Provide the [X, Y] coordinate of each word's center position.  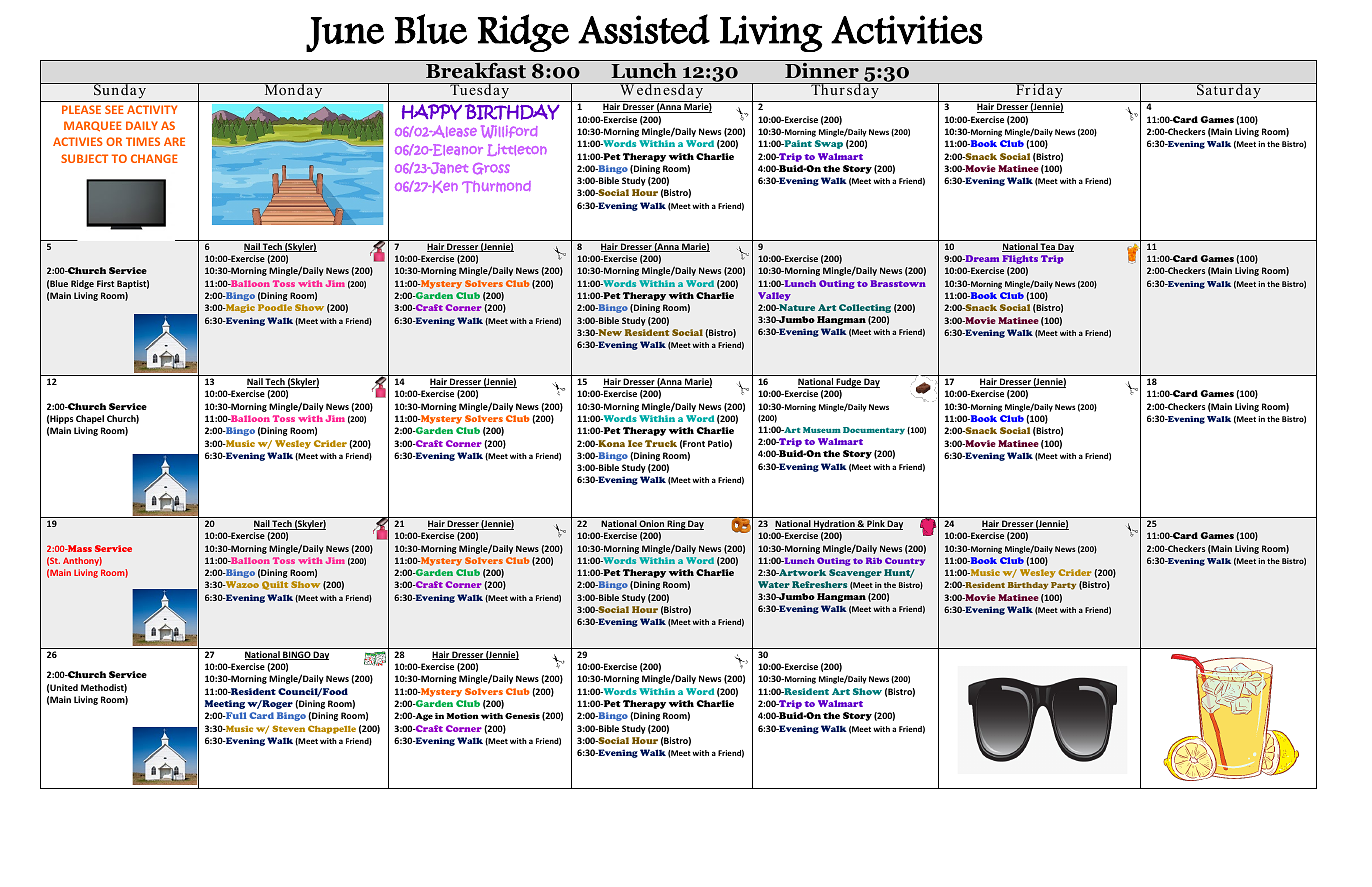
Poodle [275, 307]
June [345, 34]
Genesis [522, 716]
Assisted [644, 29]
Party [1063, 586]
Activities [907, 30]
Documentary [874, 431]
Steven [288, 728]
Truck [661, 443]
